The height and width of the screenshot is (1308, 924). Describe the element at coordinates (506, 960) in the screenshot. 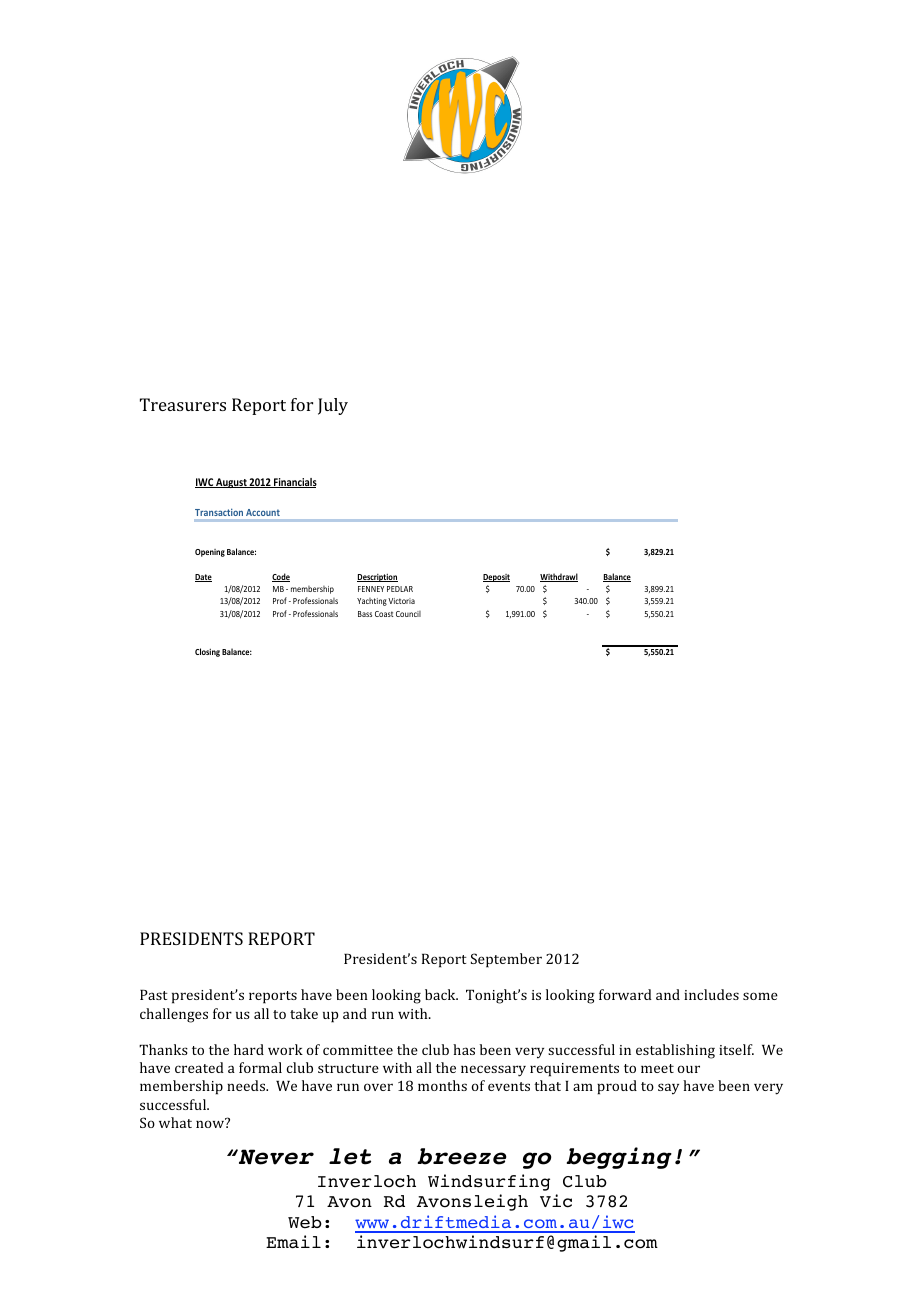

I see `September` at that location.
